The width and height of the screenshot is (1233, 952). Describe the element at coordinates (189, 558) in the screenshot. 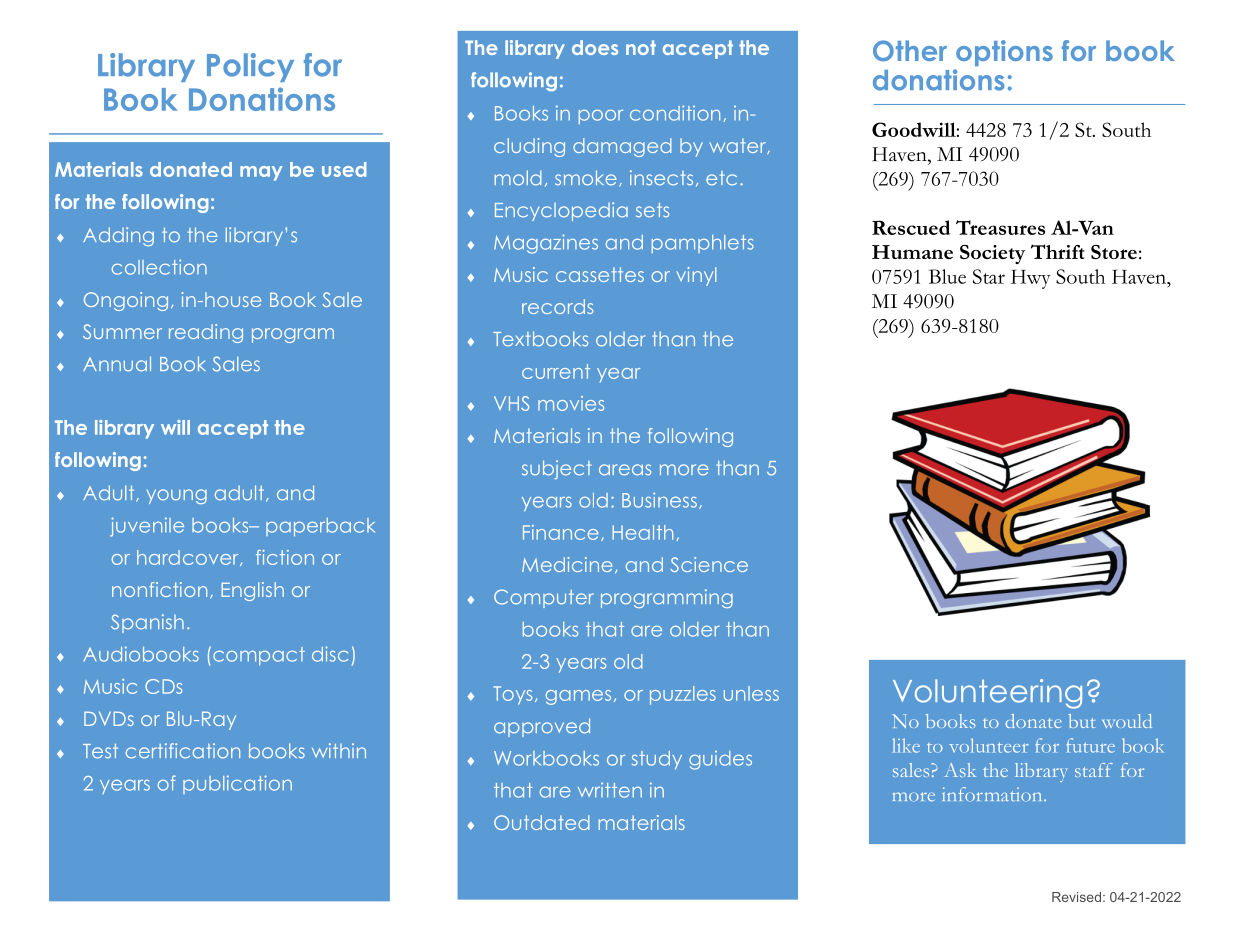

I see `hardcover` at that location.
